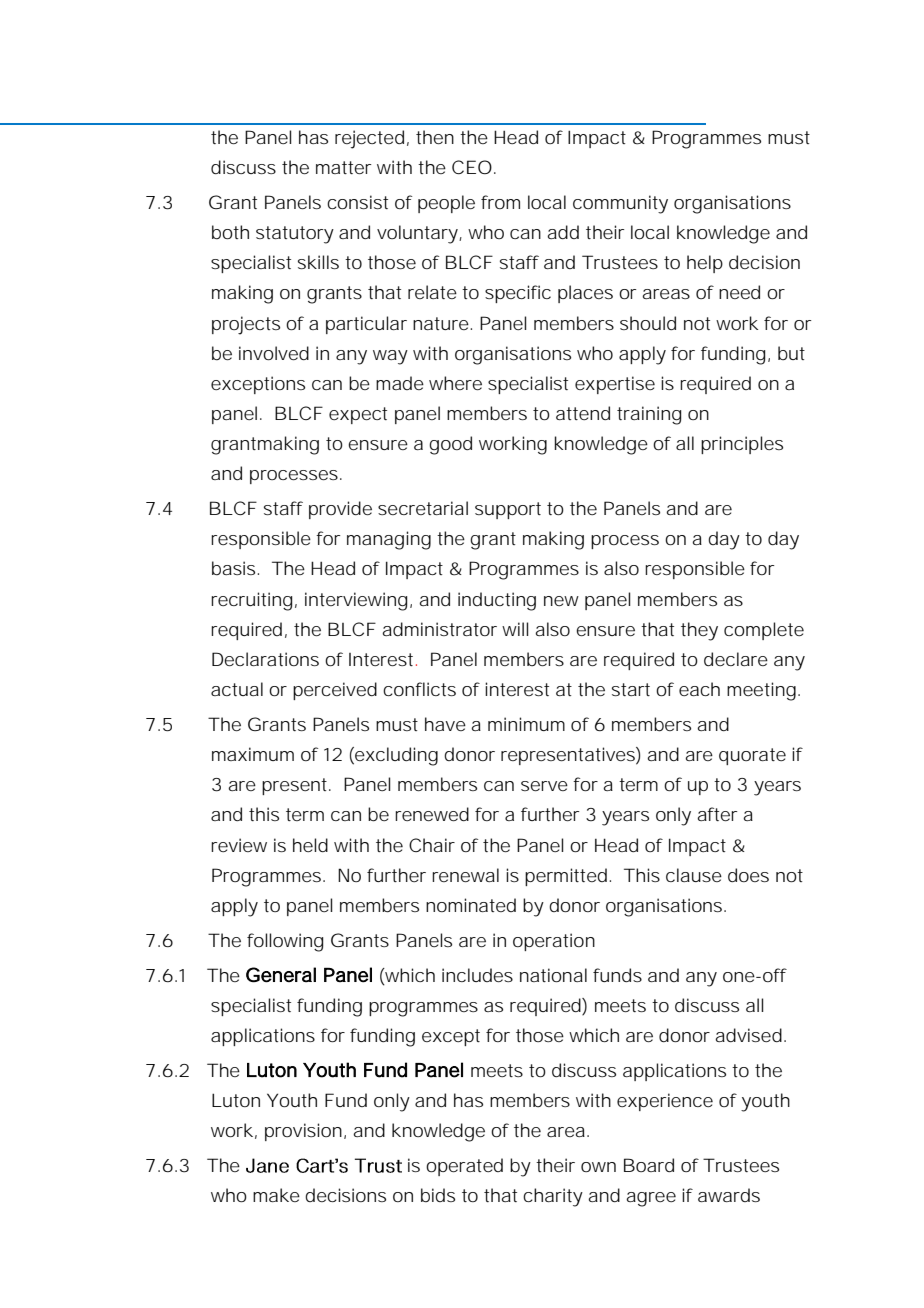 This page has height=1308, width=924. I want to click on will, so click(515, 629).
